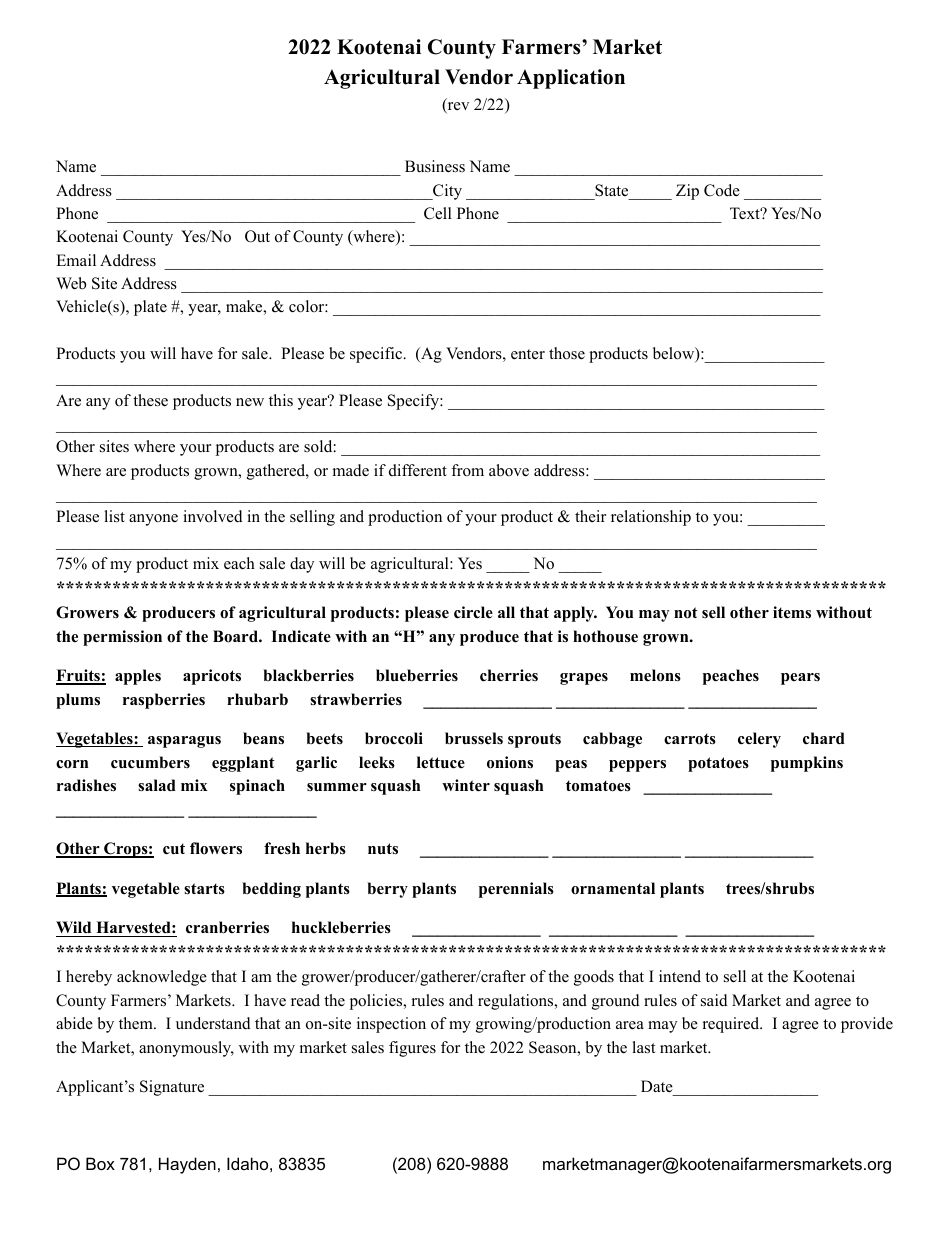 Image resolution: width=952 pixels, height=1233 pixels. I want to click on circle, so click(473, 612).
